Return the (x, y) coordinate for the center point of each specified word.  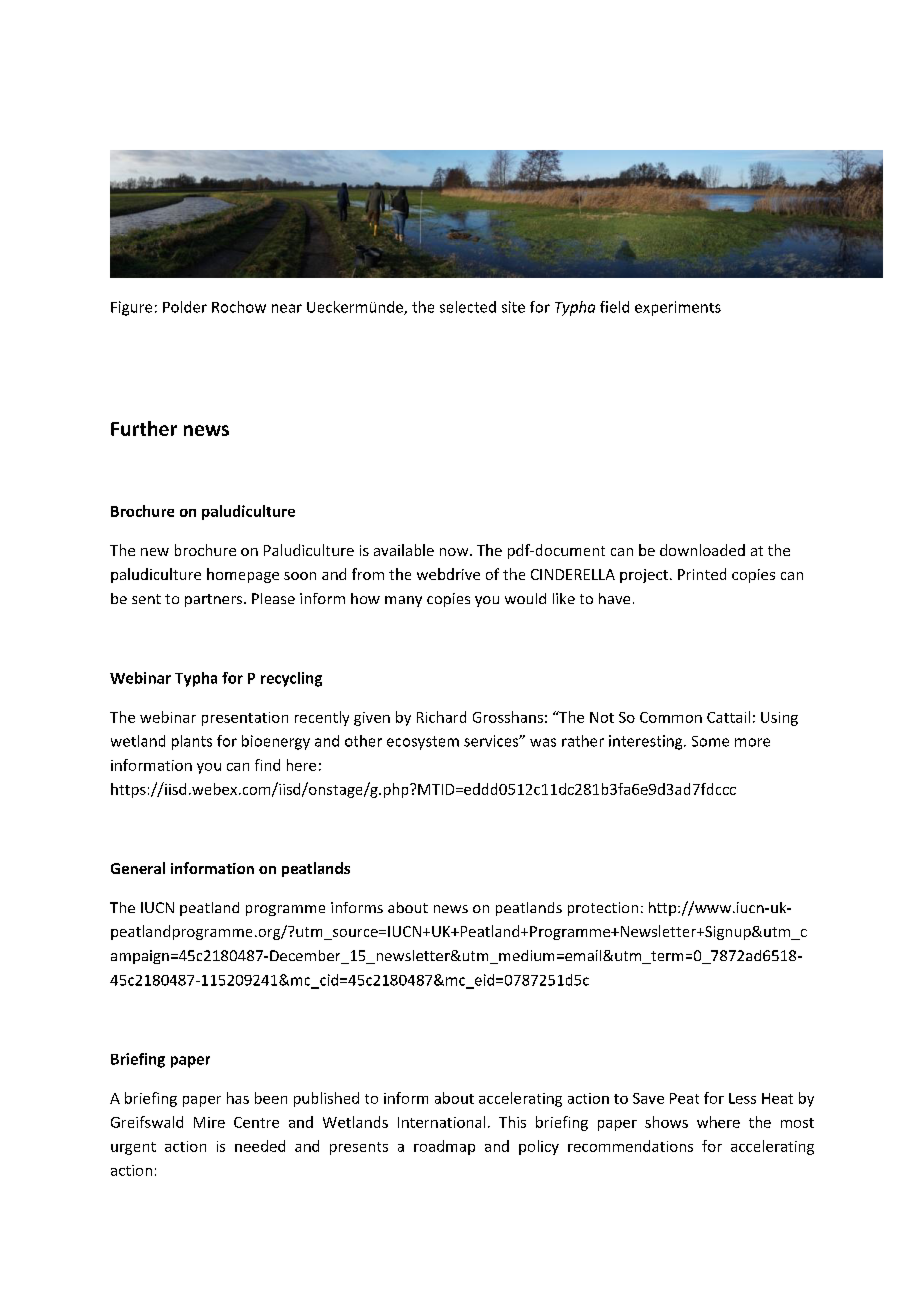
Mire (209, 1122)
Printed (702, 574)
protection (603, 909)
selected (468, 307)
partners (215, 600)
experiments (678, 308)
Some (710, 741)
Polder (185, 307)
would (525, 598)
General (138, 868)
